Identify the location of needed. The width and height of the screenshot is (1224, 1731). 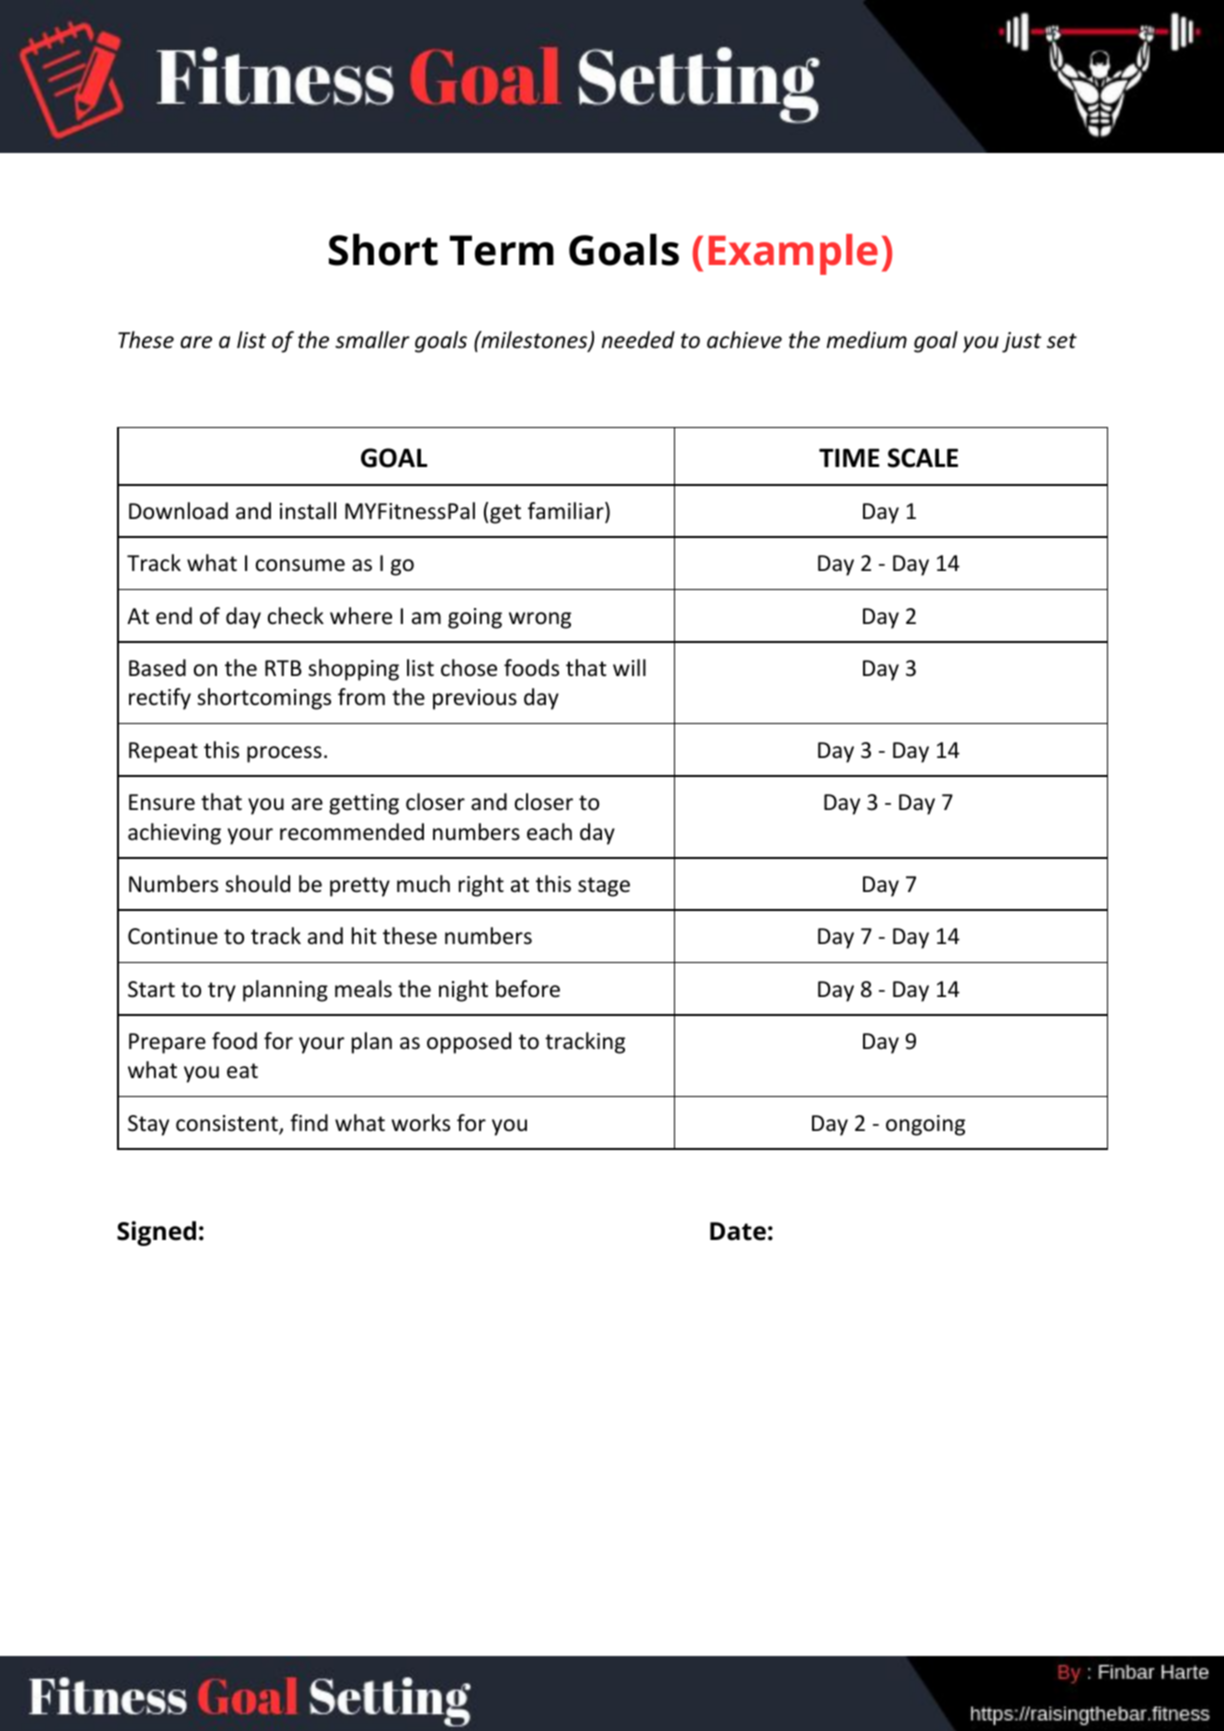
(638, 340).
